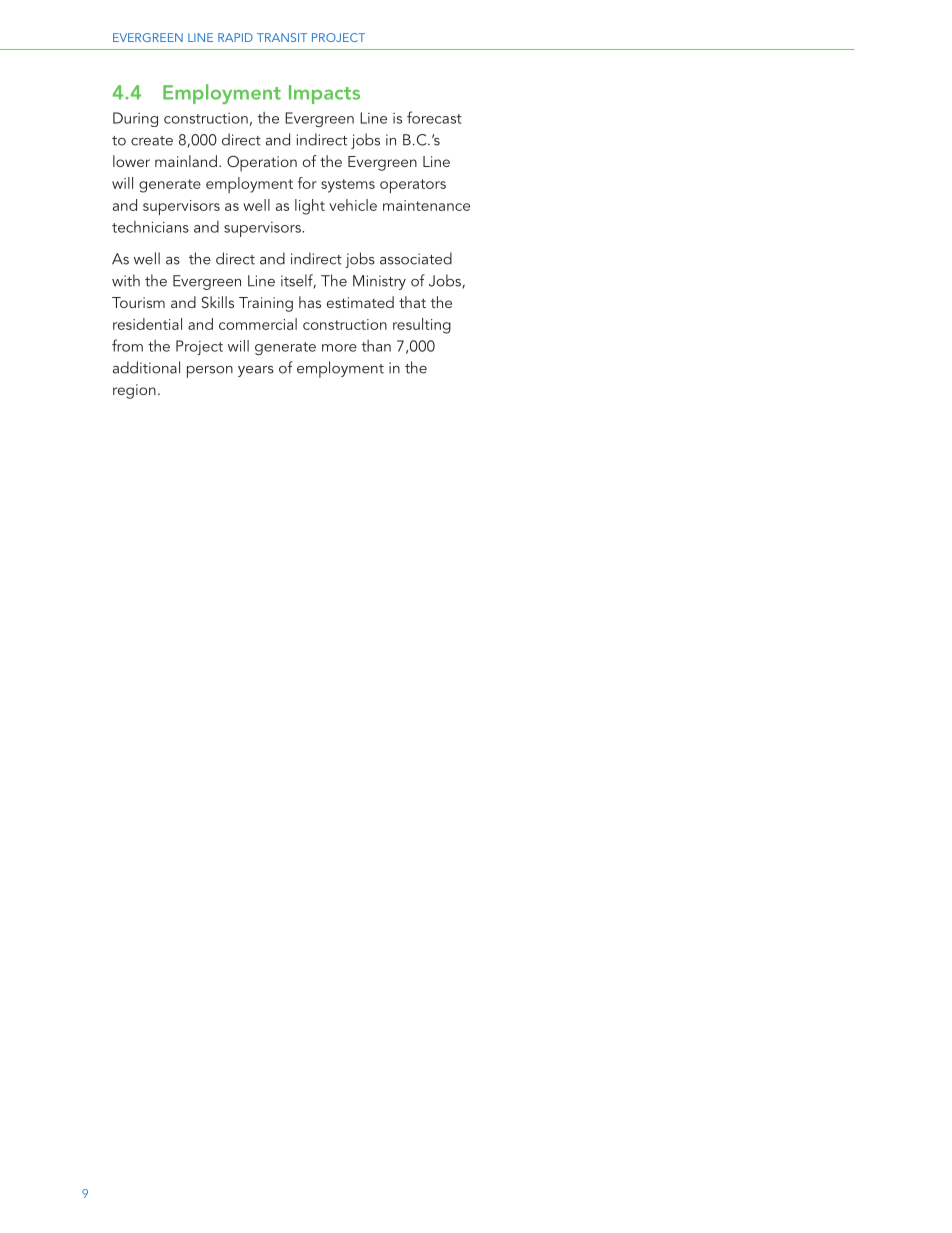  Describe the element at coordinates (146, 367) in the page. I see `additional` at that location.
